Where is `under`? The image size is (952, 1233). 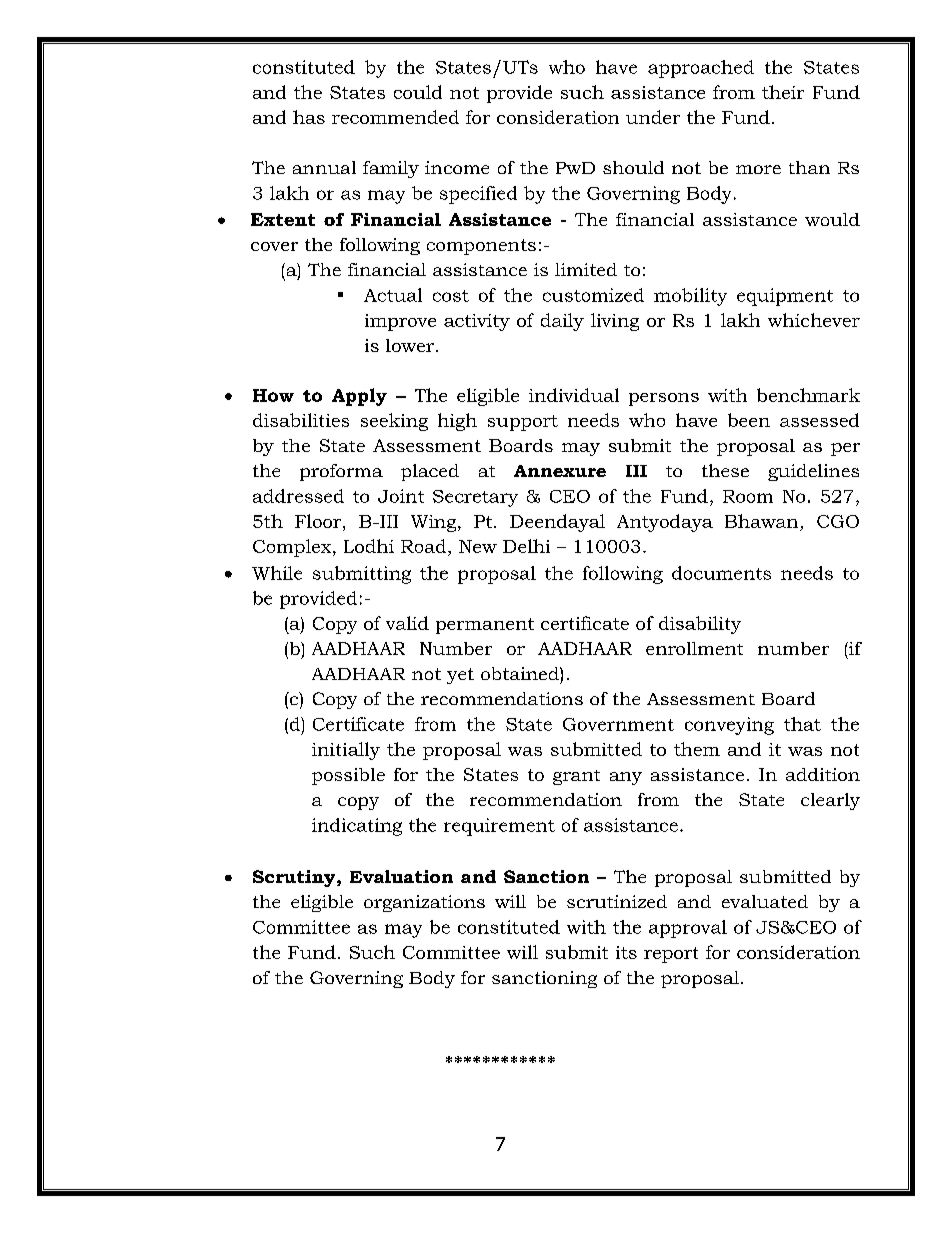
under is located at coordinates (653, 117).
